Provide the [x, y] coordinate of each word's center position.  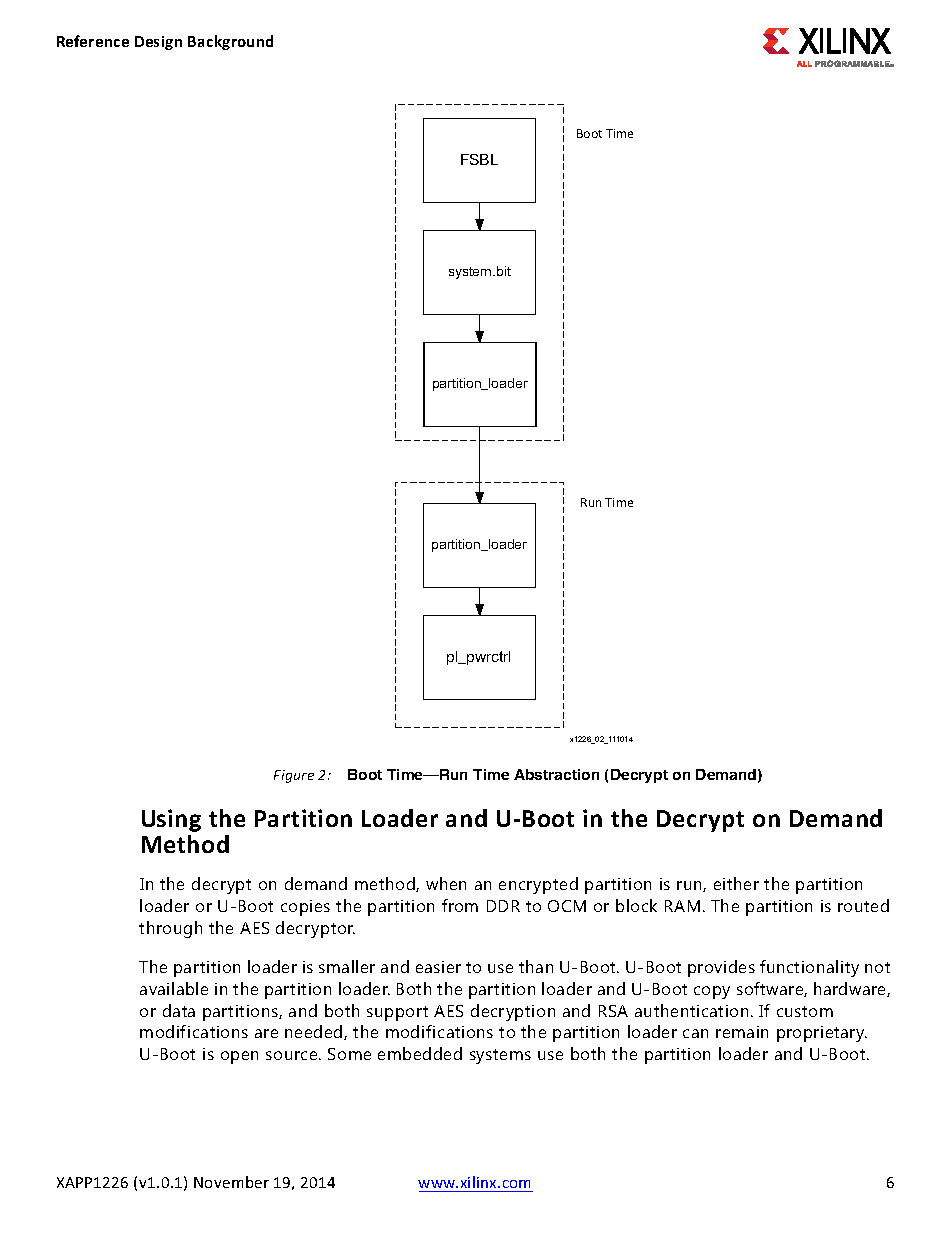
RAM [682, 906]
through [170, 929]
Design [158, 43]
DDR [503, 906]
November [231, 1182]
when [446, 883]
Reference [93, 41]
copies [305, 908]
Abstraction [556, 774]
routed [863, 905]
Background [230, 42]
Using [171, 820]
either [736, 883]
